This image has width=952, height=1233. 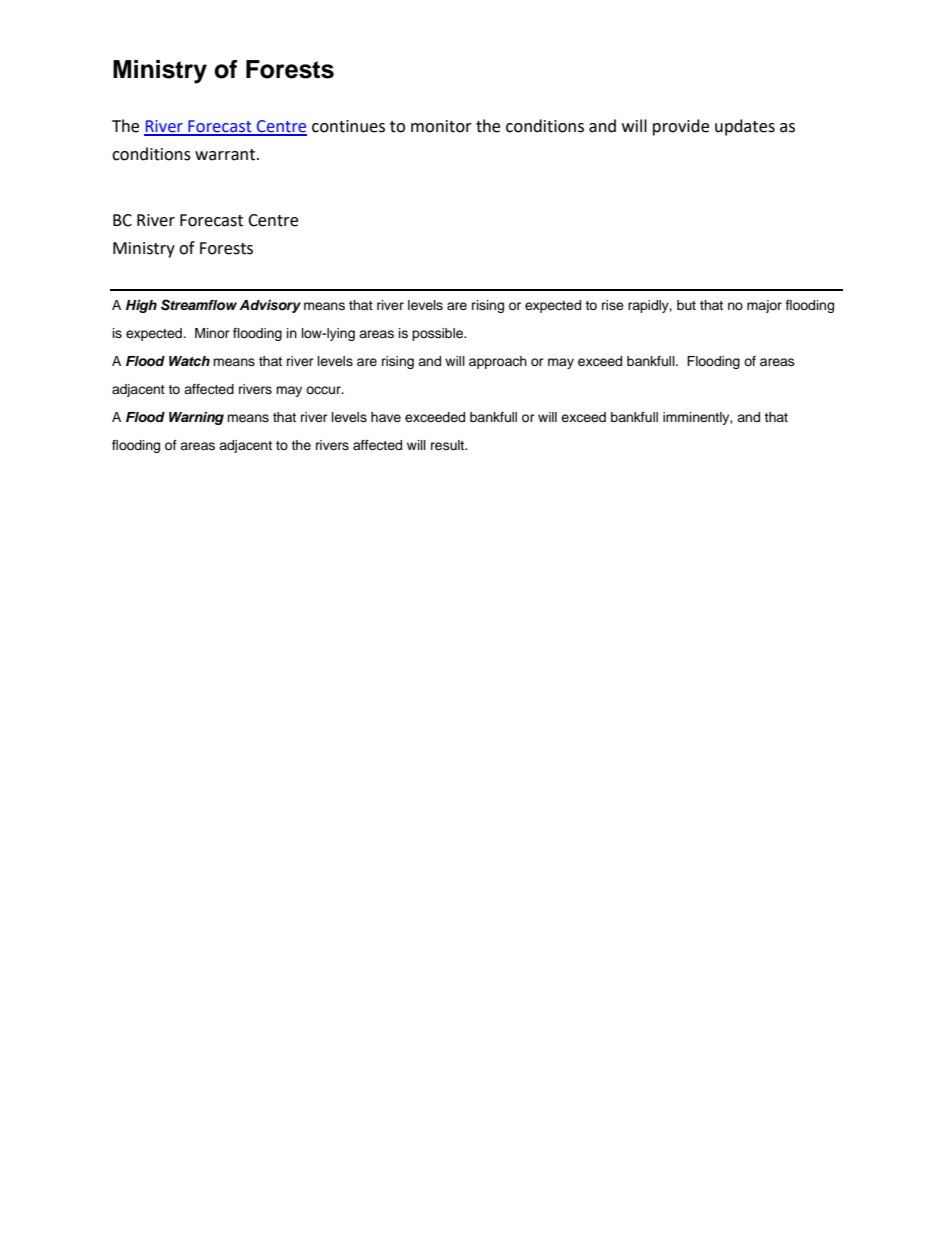 What do you see at coordinates (441, 126) in the image?
I see `monitor` at bounding box center [441, 126].
